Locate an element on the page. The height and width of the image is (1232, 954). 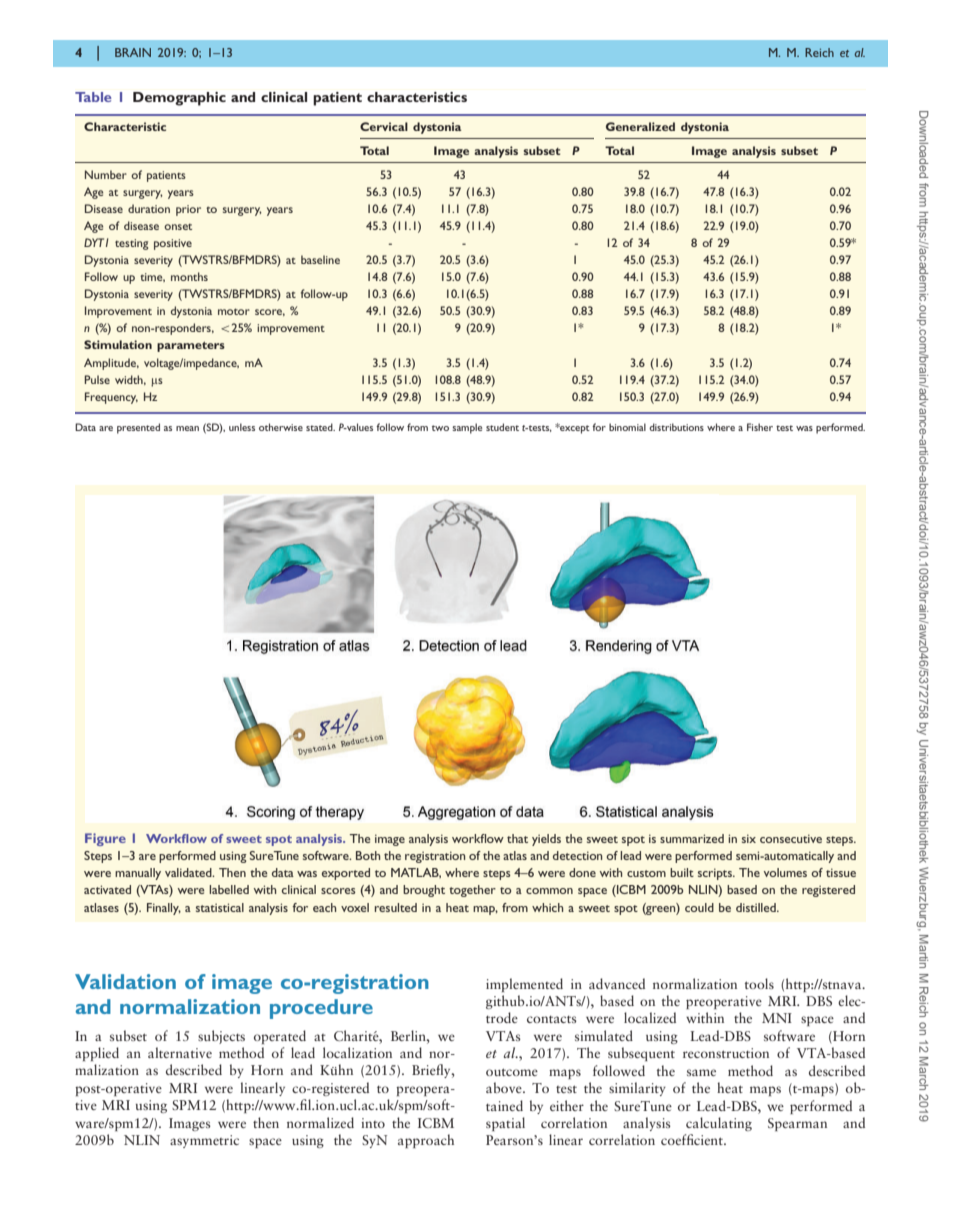
spatial is located at coordinates (505, 1124).
